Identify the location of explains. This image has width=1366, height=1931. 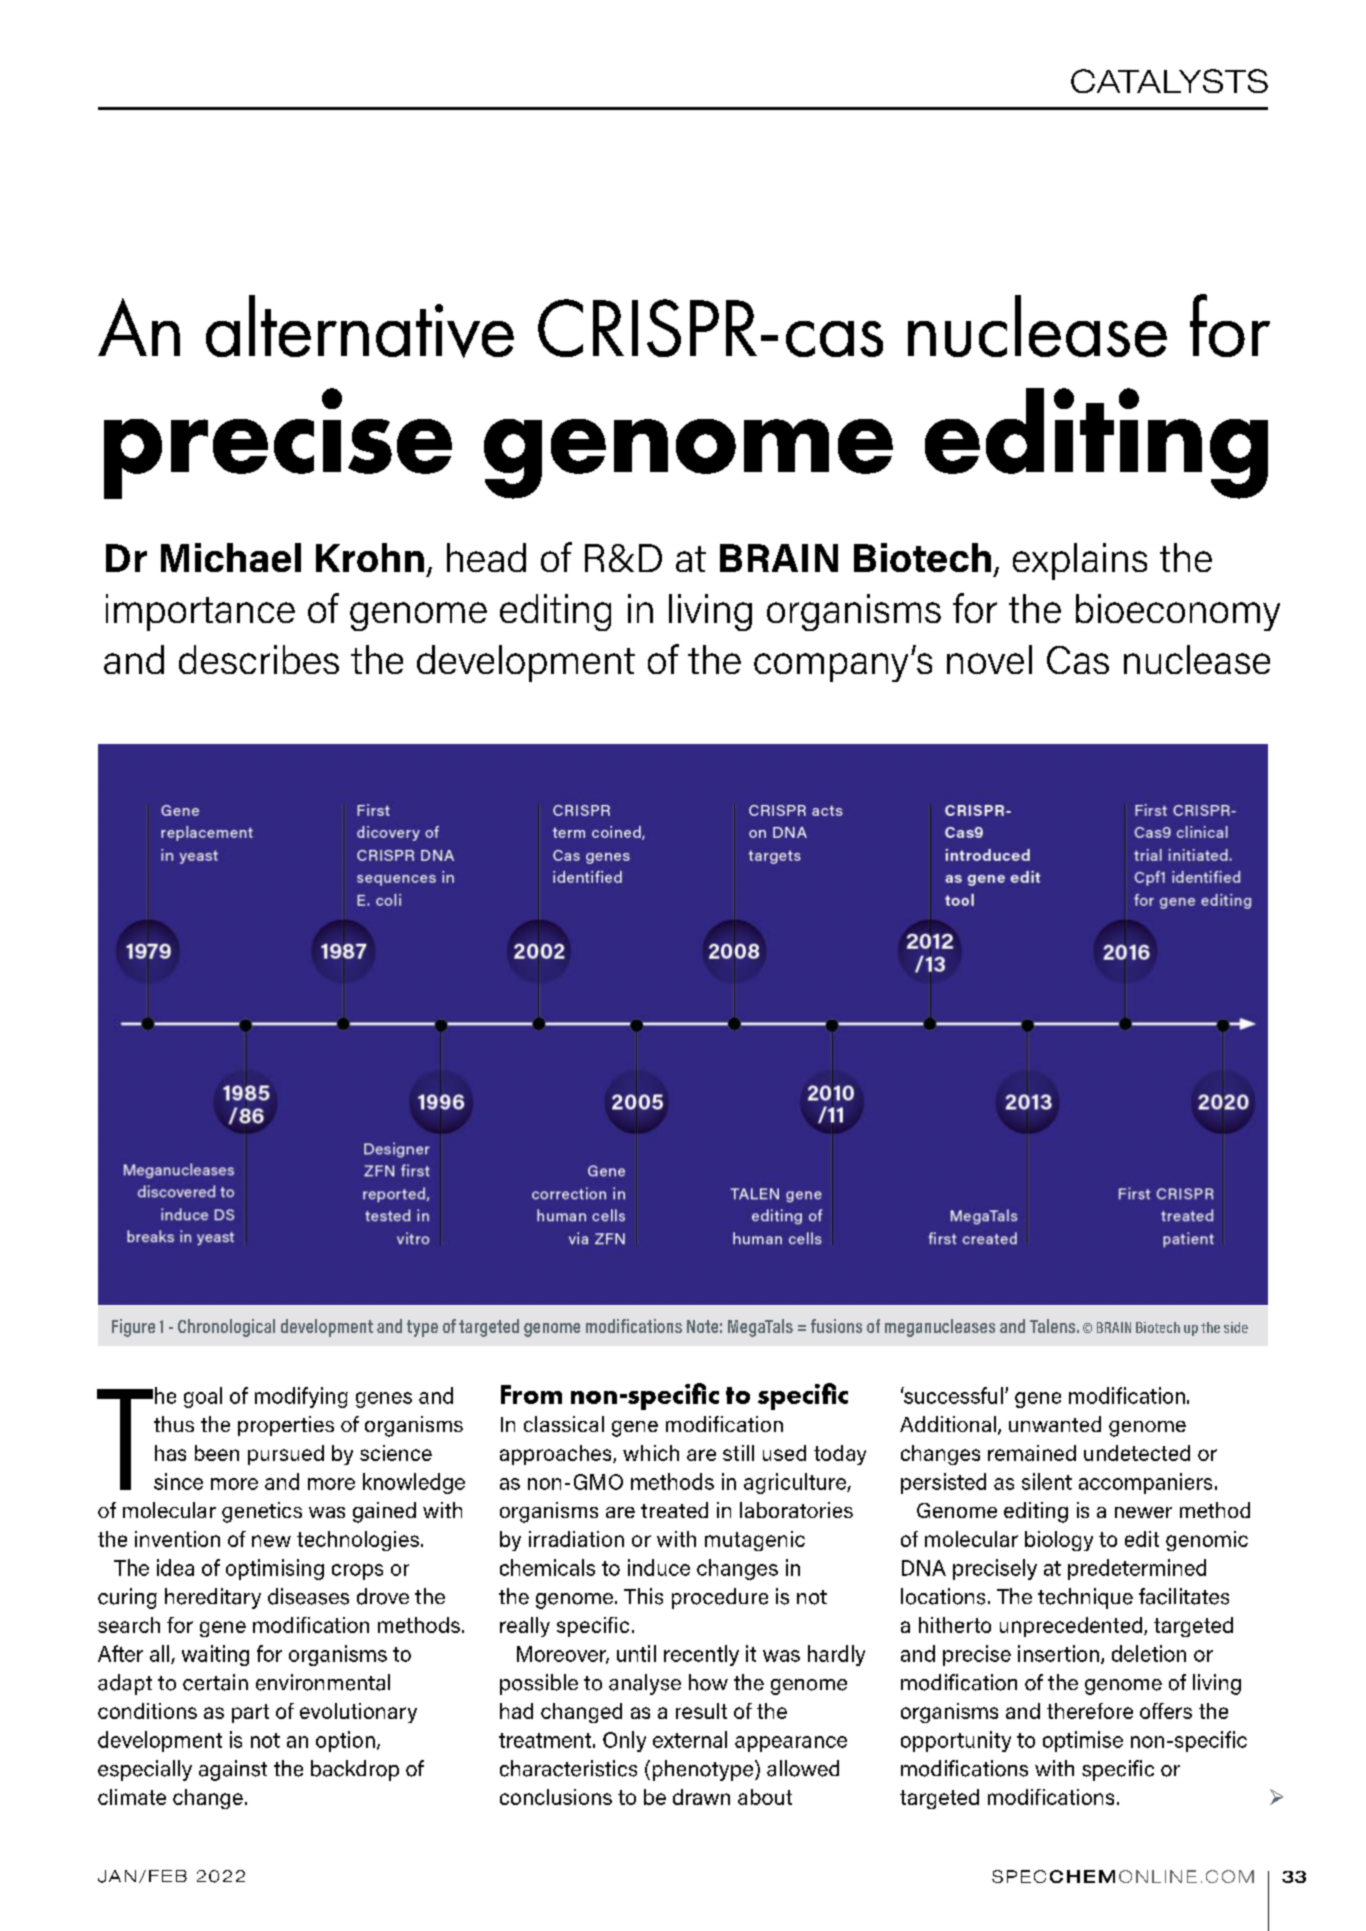
(1080, 561).
